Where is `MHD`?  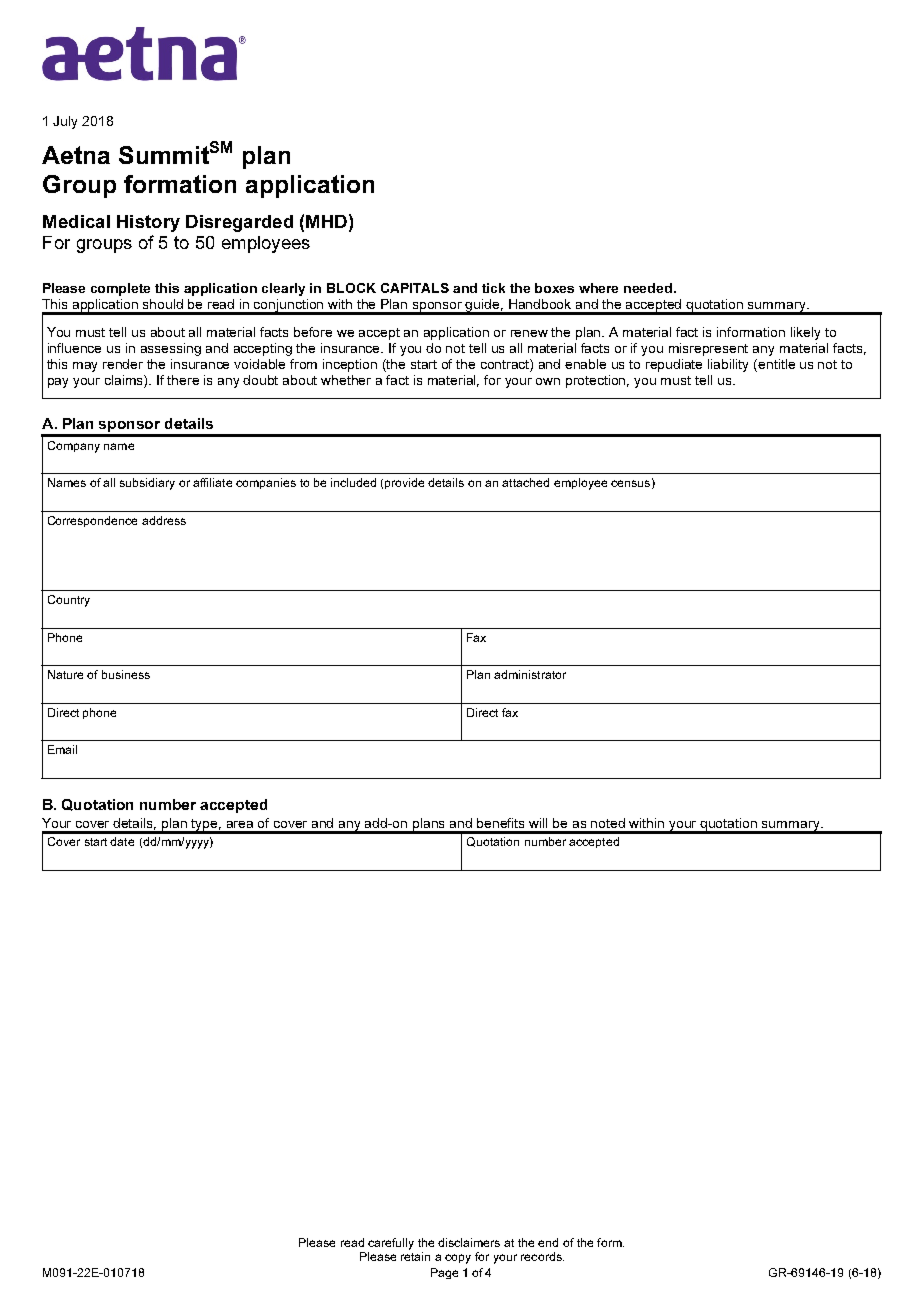
MHD is located at coordinates (326, 221).
